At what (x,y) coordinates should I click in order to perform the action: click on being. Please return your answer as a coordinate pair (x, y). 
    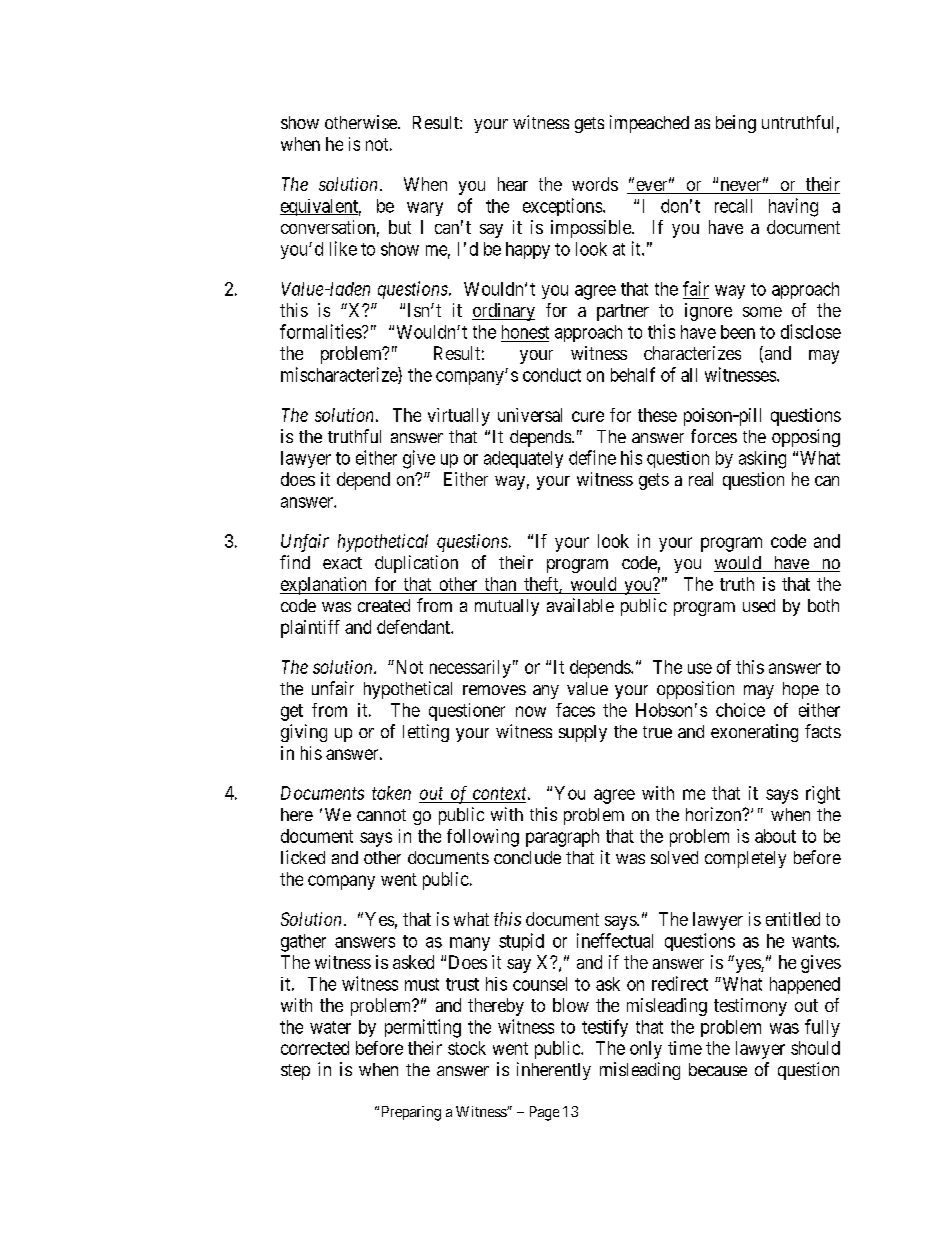
    Looking at the image, I should click on (736, 124).
